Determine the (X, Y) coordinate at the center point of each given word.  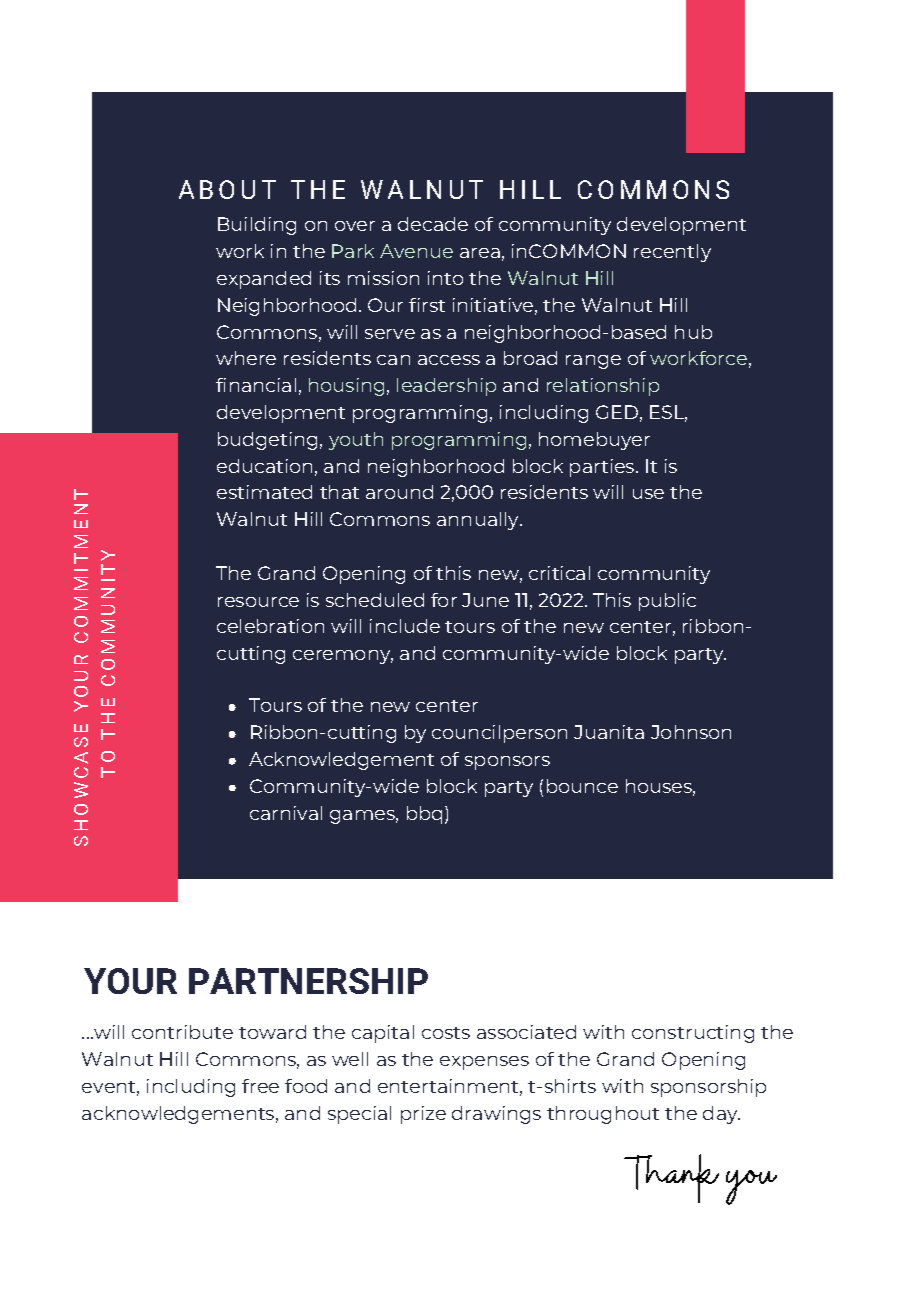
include (405, 626)
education (264, 466)
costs (446, 1033)
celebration (270, 626)
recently (672, 253)
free (260, 1086)
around (399, 492)
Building (257, 226)
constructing (693, 1034)
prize (423, 1115)
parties (603, 468)
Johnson (691, 732)
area (480, 253)
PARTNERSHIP (308, 981)
